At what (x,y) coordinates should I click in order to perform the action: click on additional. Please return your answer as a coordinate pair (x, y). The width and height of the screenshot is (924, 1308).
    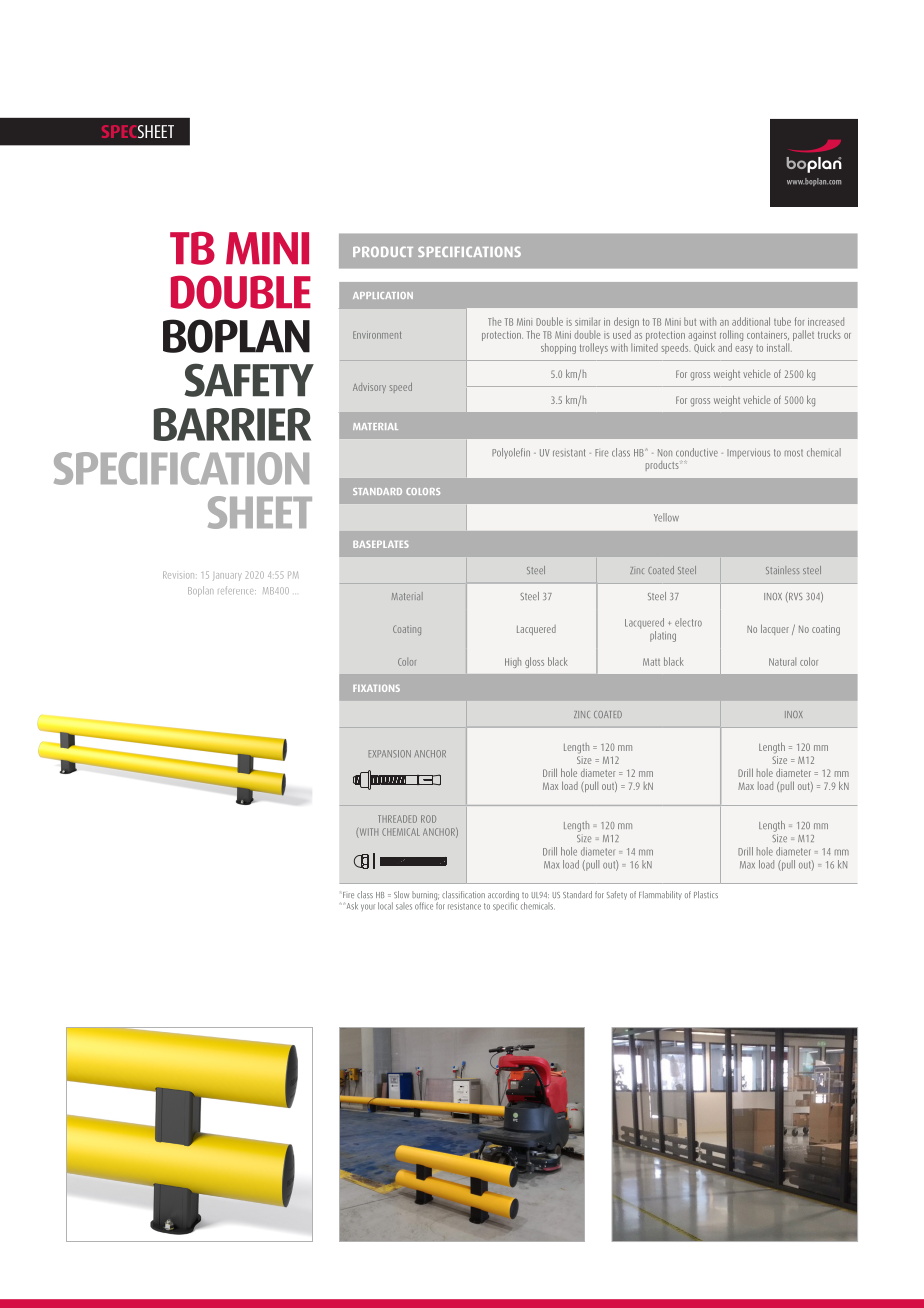
    Looking at the image, I should click on (751, 321).
